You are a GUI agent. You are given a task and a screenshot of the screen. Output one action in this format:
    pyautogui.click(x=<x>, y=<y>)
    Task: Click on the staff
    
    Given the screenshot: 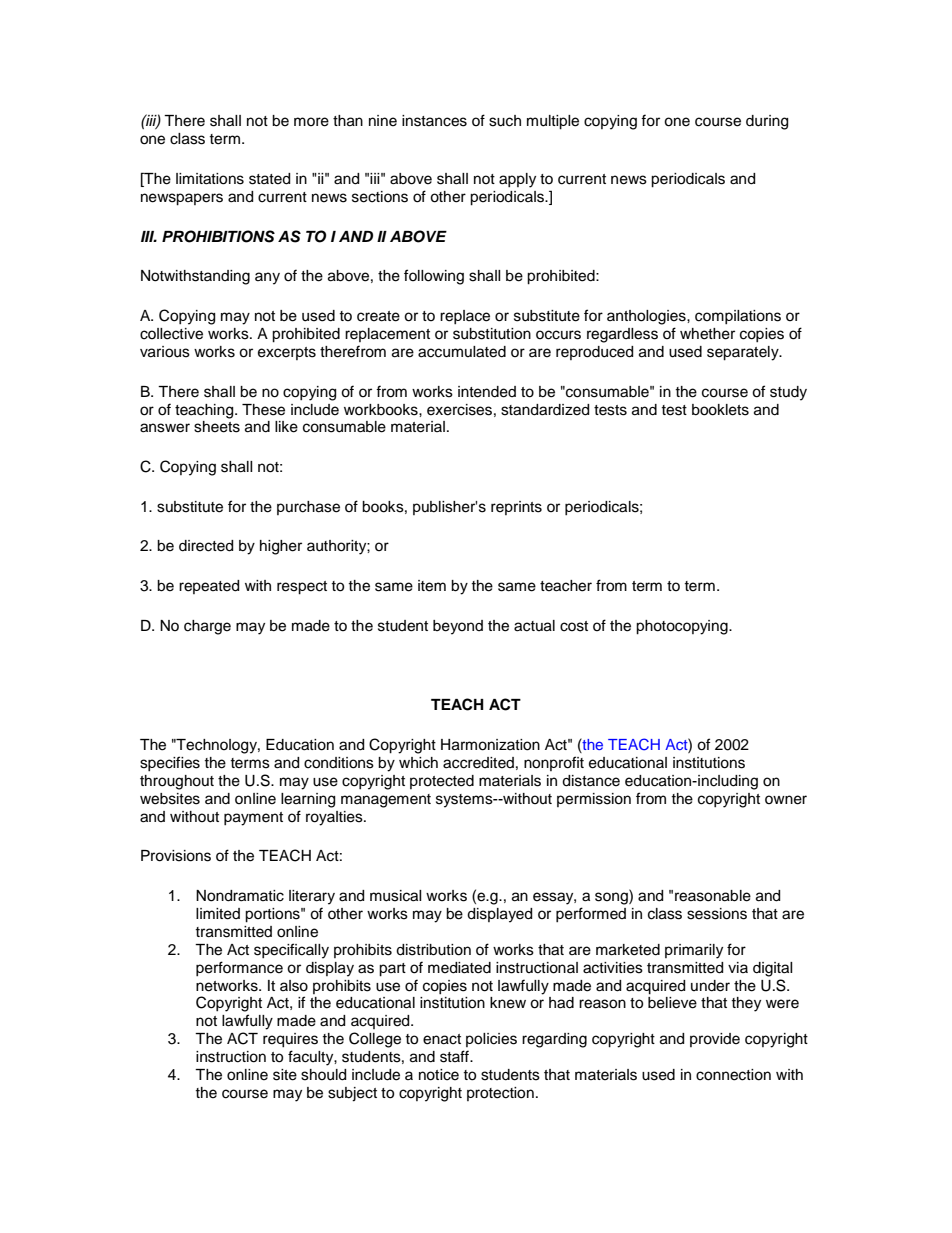 What is the action you would take?
    pyautogui.click(x=455, y=1056)
